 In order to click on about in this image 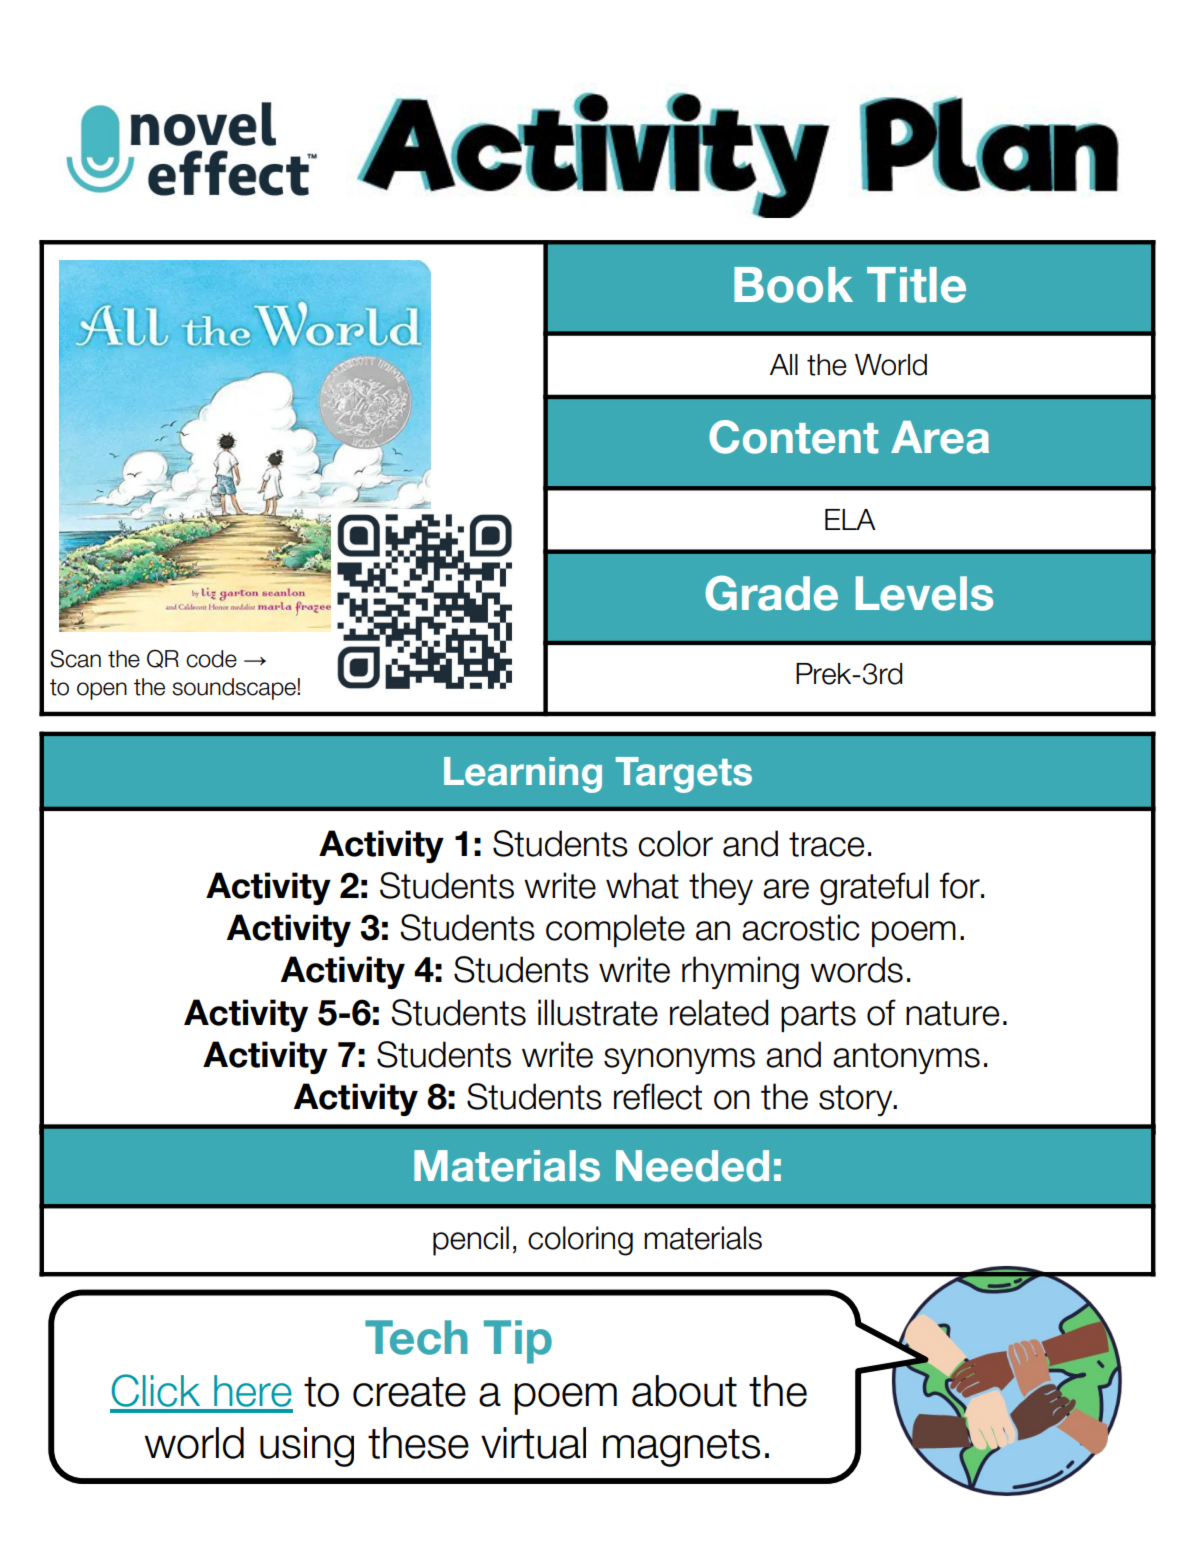, I will do `click(684, 1391)`.
